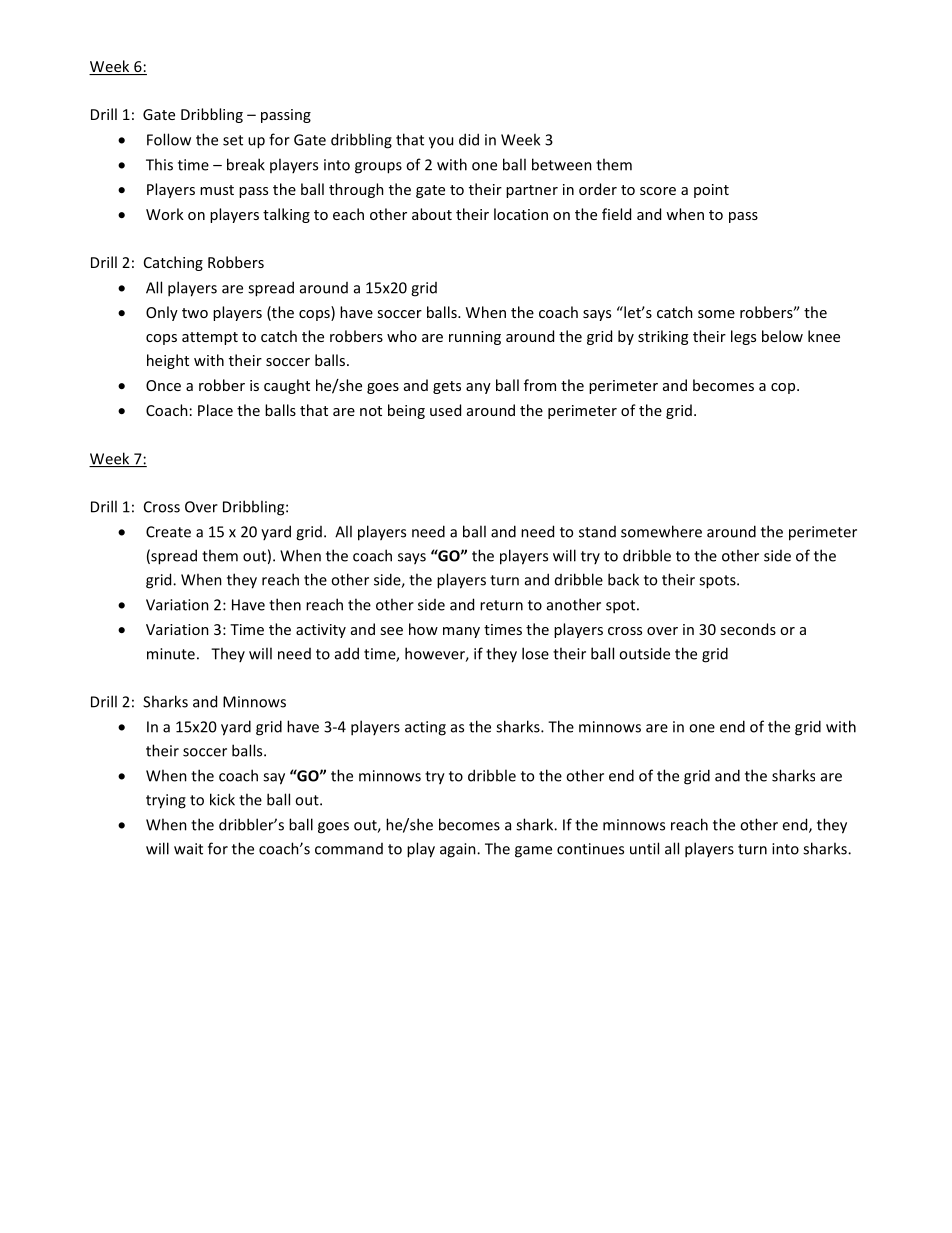 The width and height of the page is (952, 1233). I want to click on point, so click(711, 191).
